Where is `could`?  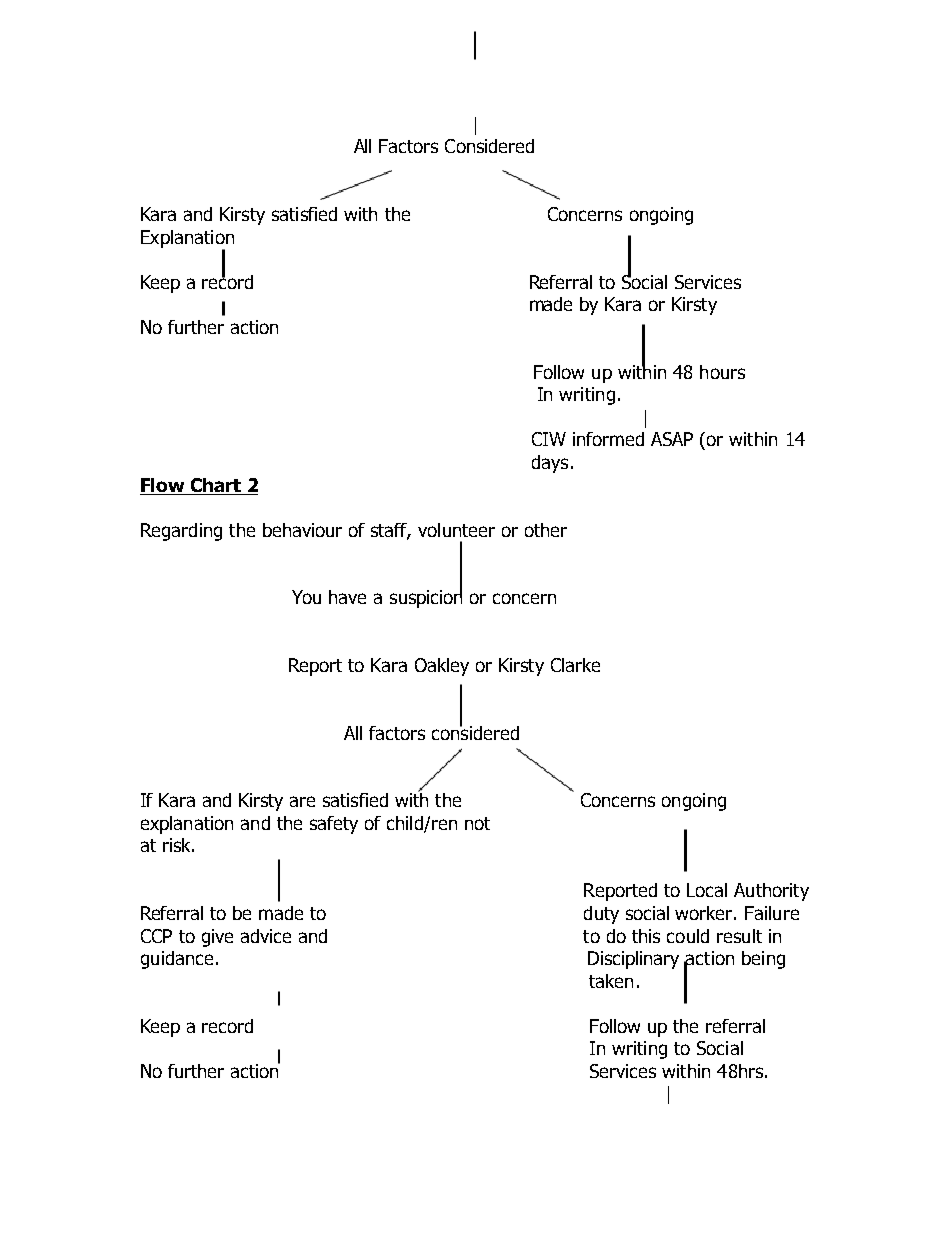 could is located at coordinates (688, 936).
